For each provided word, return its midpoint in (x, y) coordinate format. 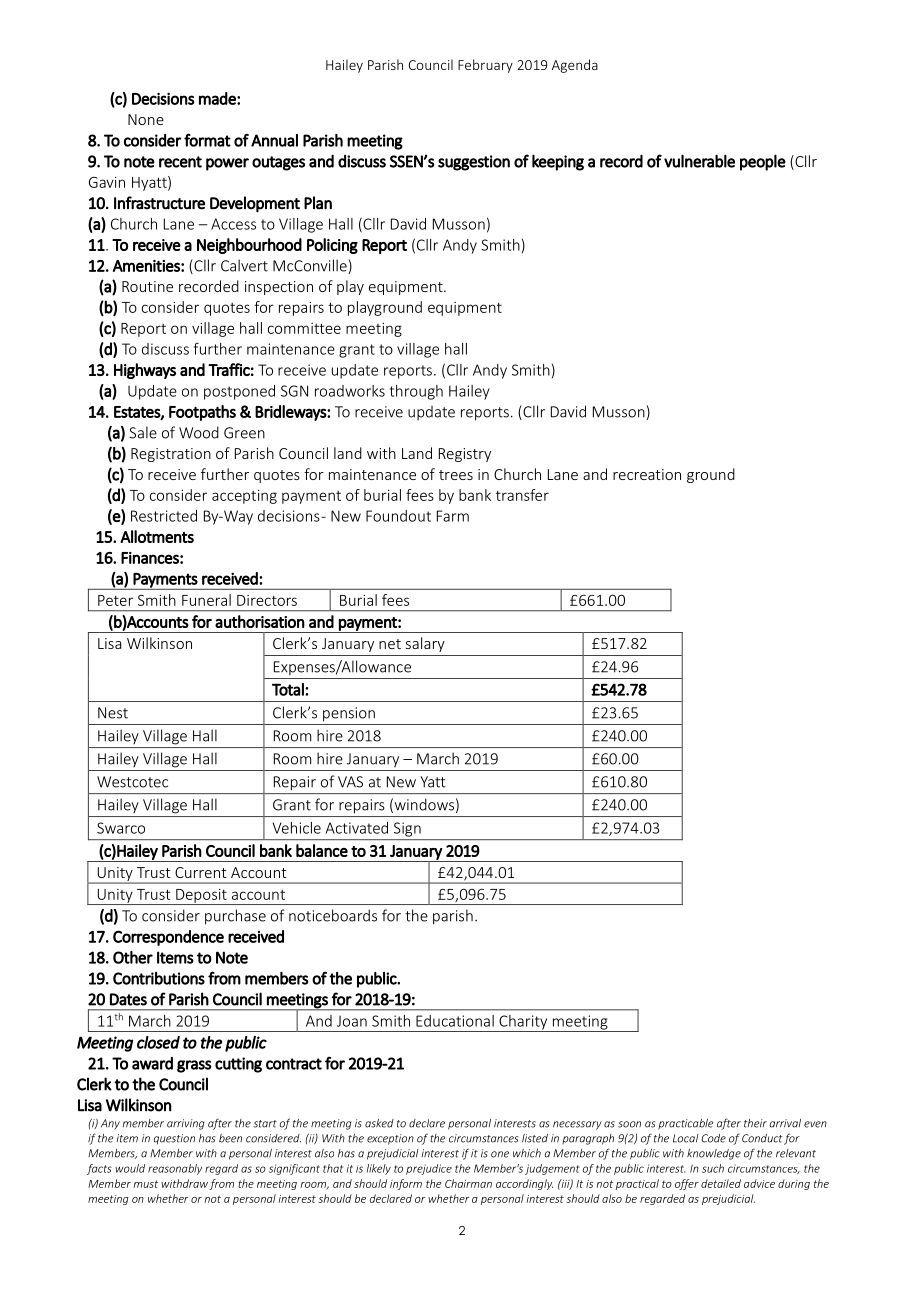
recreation (647, 474)
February (485, 66)
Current (201, 872)
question (174, 1139)
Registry (465, 455)
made (218, 98)
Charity (523, 1023)
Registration (171, 455)
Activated (356, 828)
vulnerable (699, 161)
